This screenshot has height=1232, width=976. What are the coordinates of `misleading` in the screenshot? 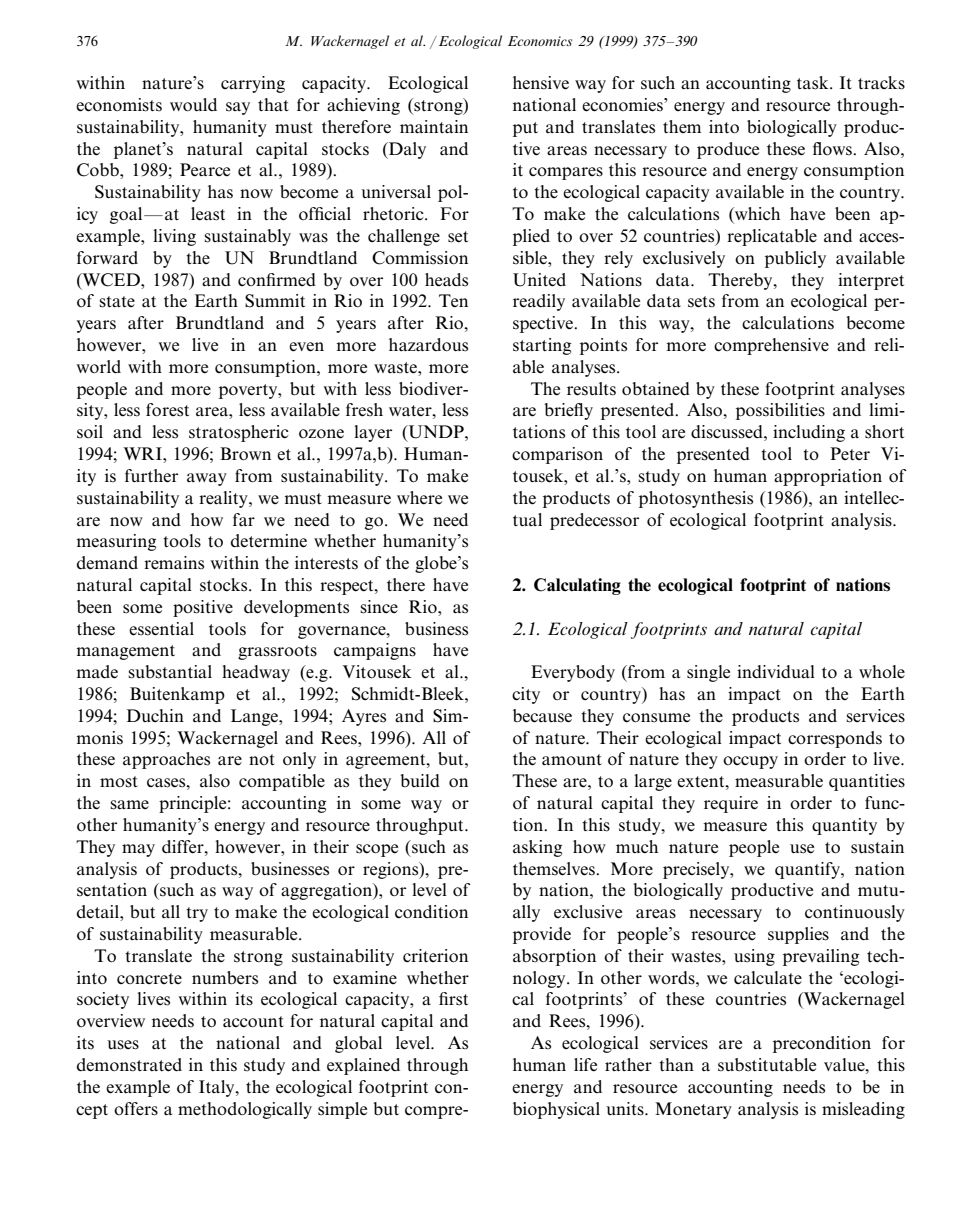 It's located at (863, 1110).
